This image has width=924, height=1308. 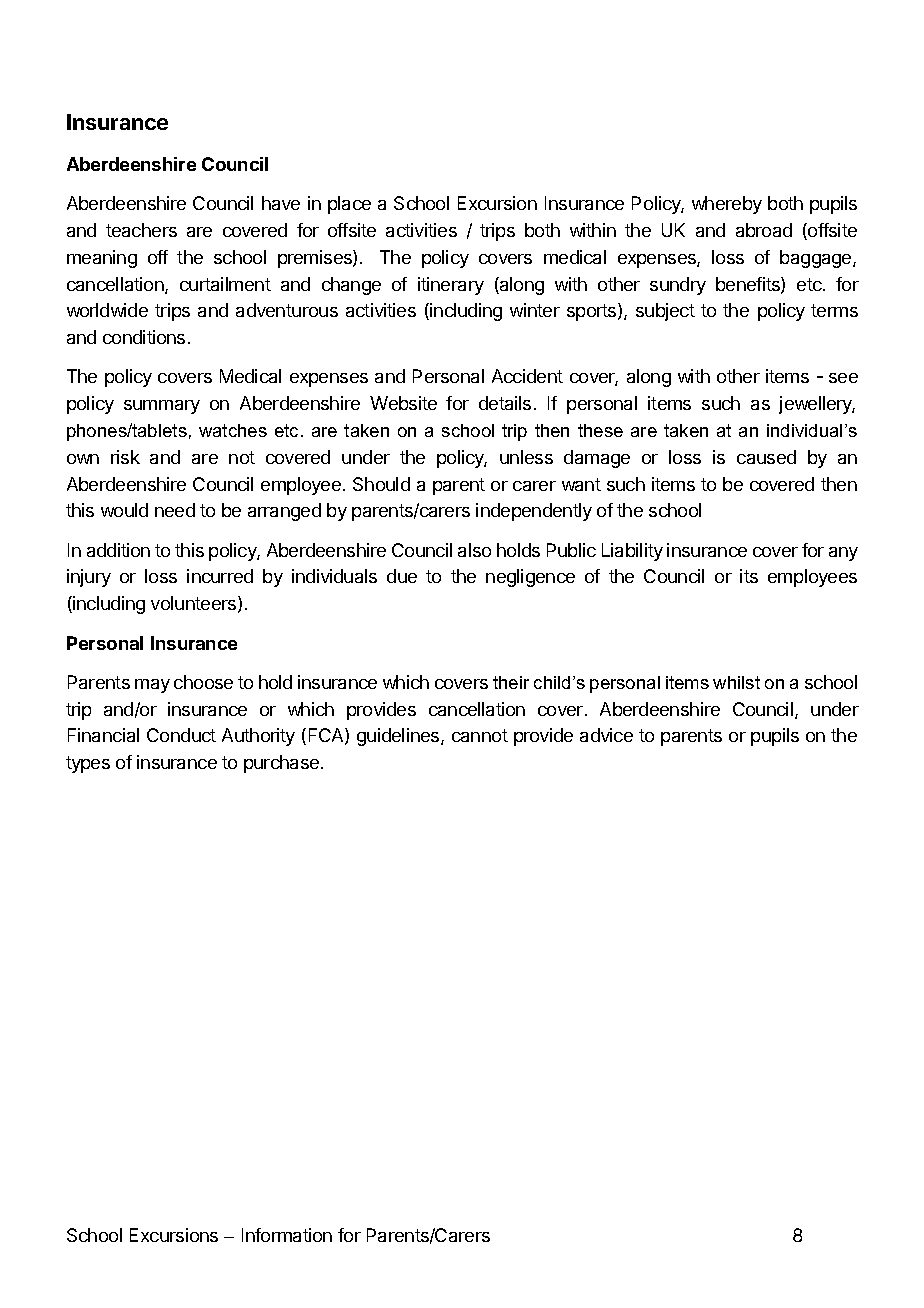 What do you see at coordinates (287, 1235) in the image?
I see `Information` at bounding box center [287, 1235].
